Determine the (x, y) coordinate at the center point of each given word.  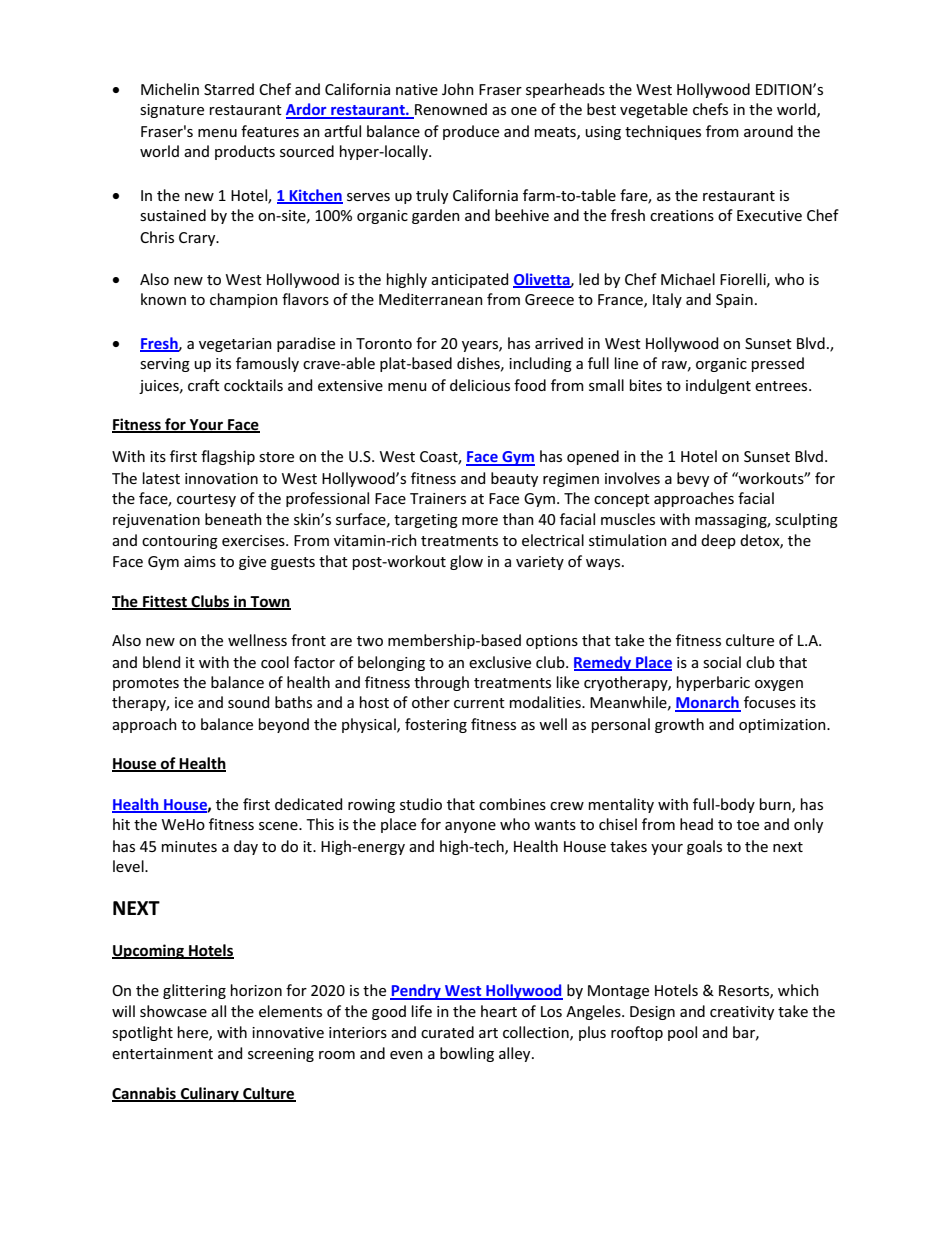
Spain (734, 301)
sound (248, 702)
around (768, 131)
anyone (470, 827)
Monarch (708, 703)
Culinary (210, 1094)
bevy (693, 479)
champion (244, 300)
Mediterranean (431, 299)
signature (172, 111)
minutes (189, 846)
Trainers (438, 498)
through (441, 683)
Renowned (450, 110)
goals (704, 847)
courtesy (206, 500)
